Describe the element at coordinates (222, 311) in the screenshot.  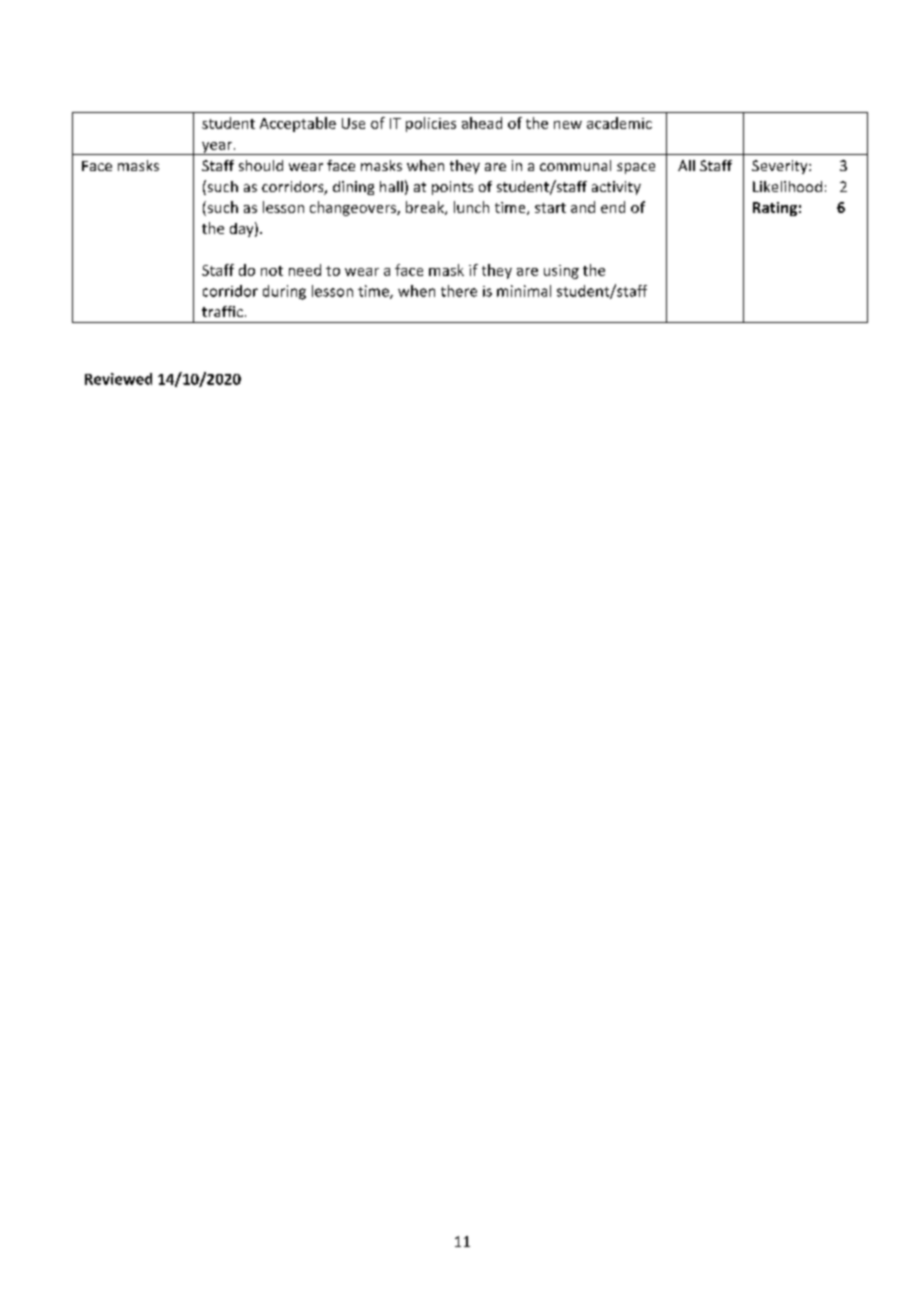
I see `traffic` at that location.
